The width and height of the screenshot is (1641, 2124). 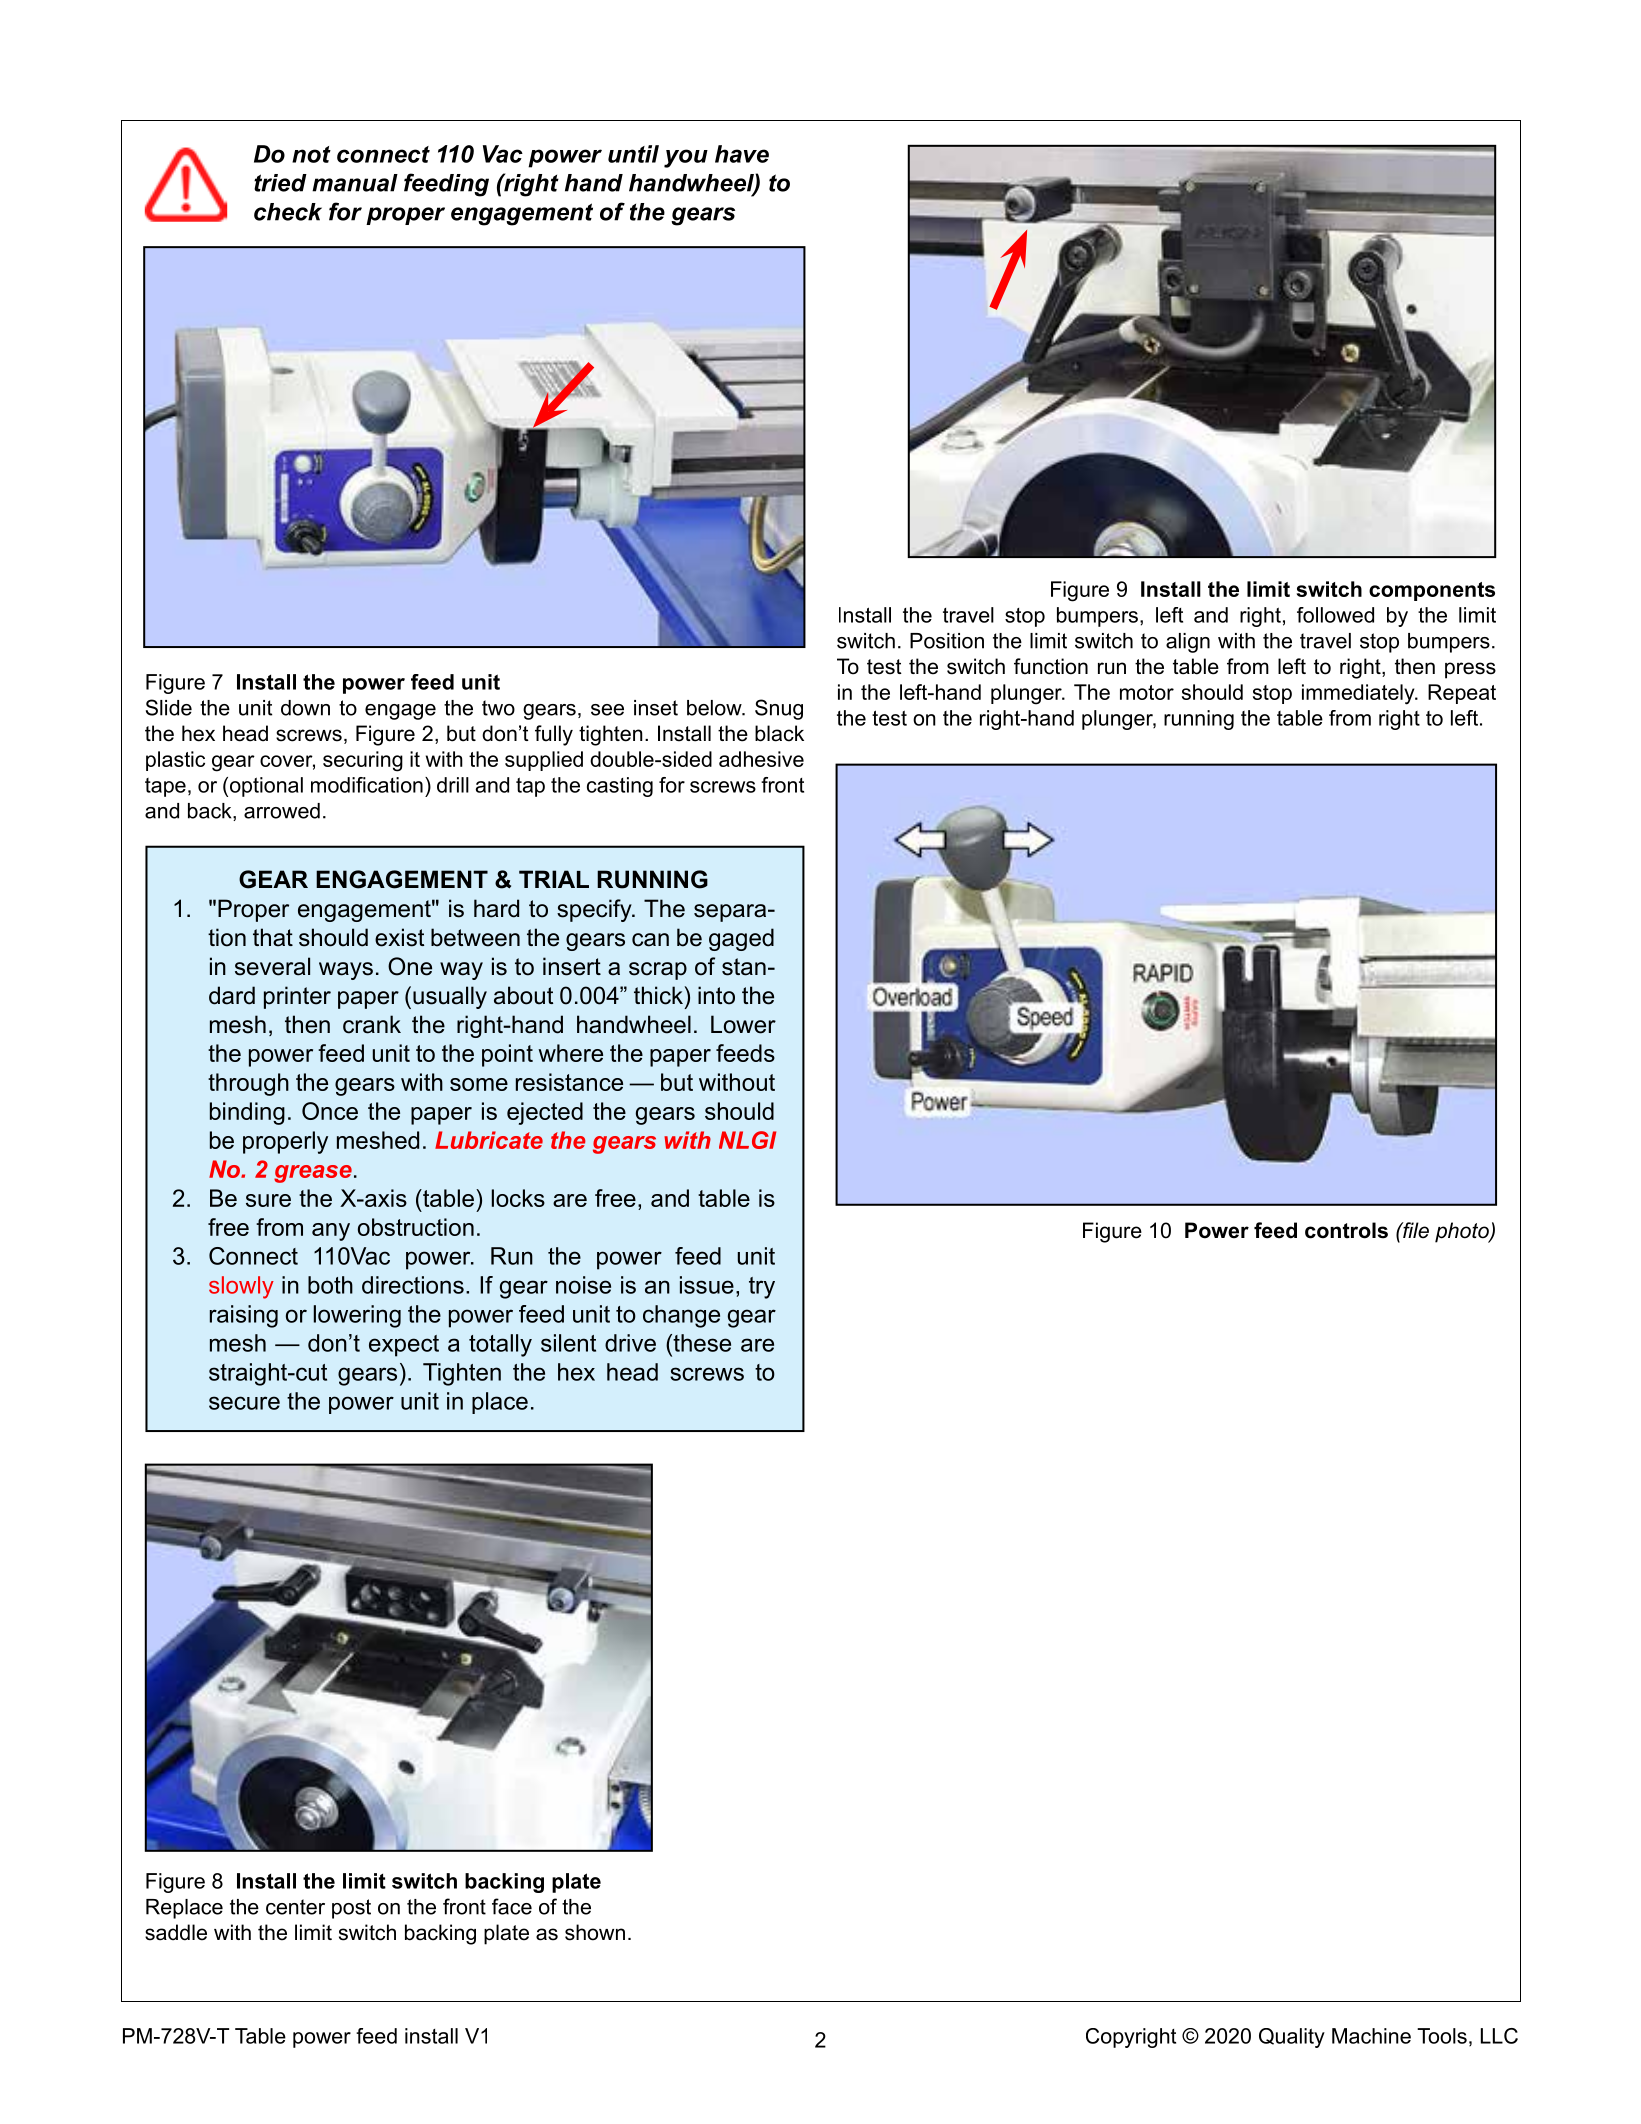 What do you see at coordinates (1432, 591) in the screenshot?
I see `components` at bounding box center [1432, 591].
